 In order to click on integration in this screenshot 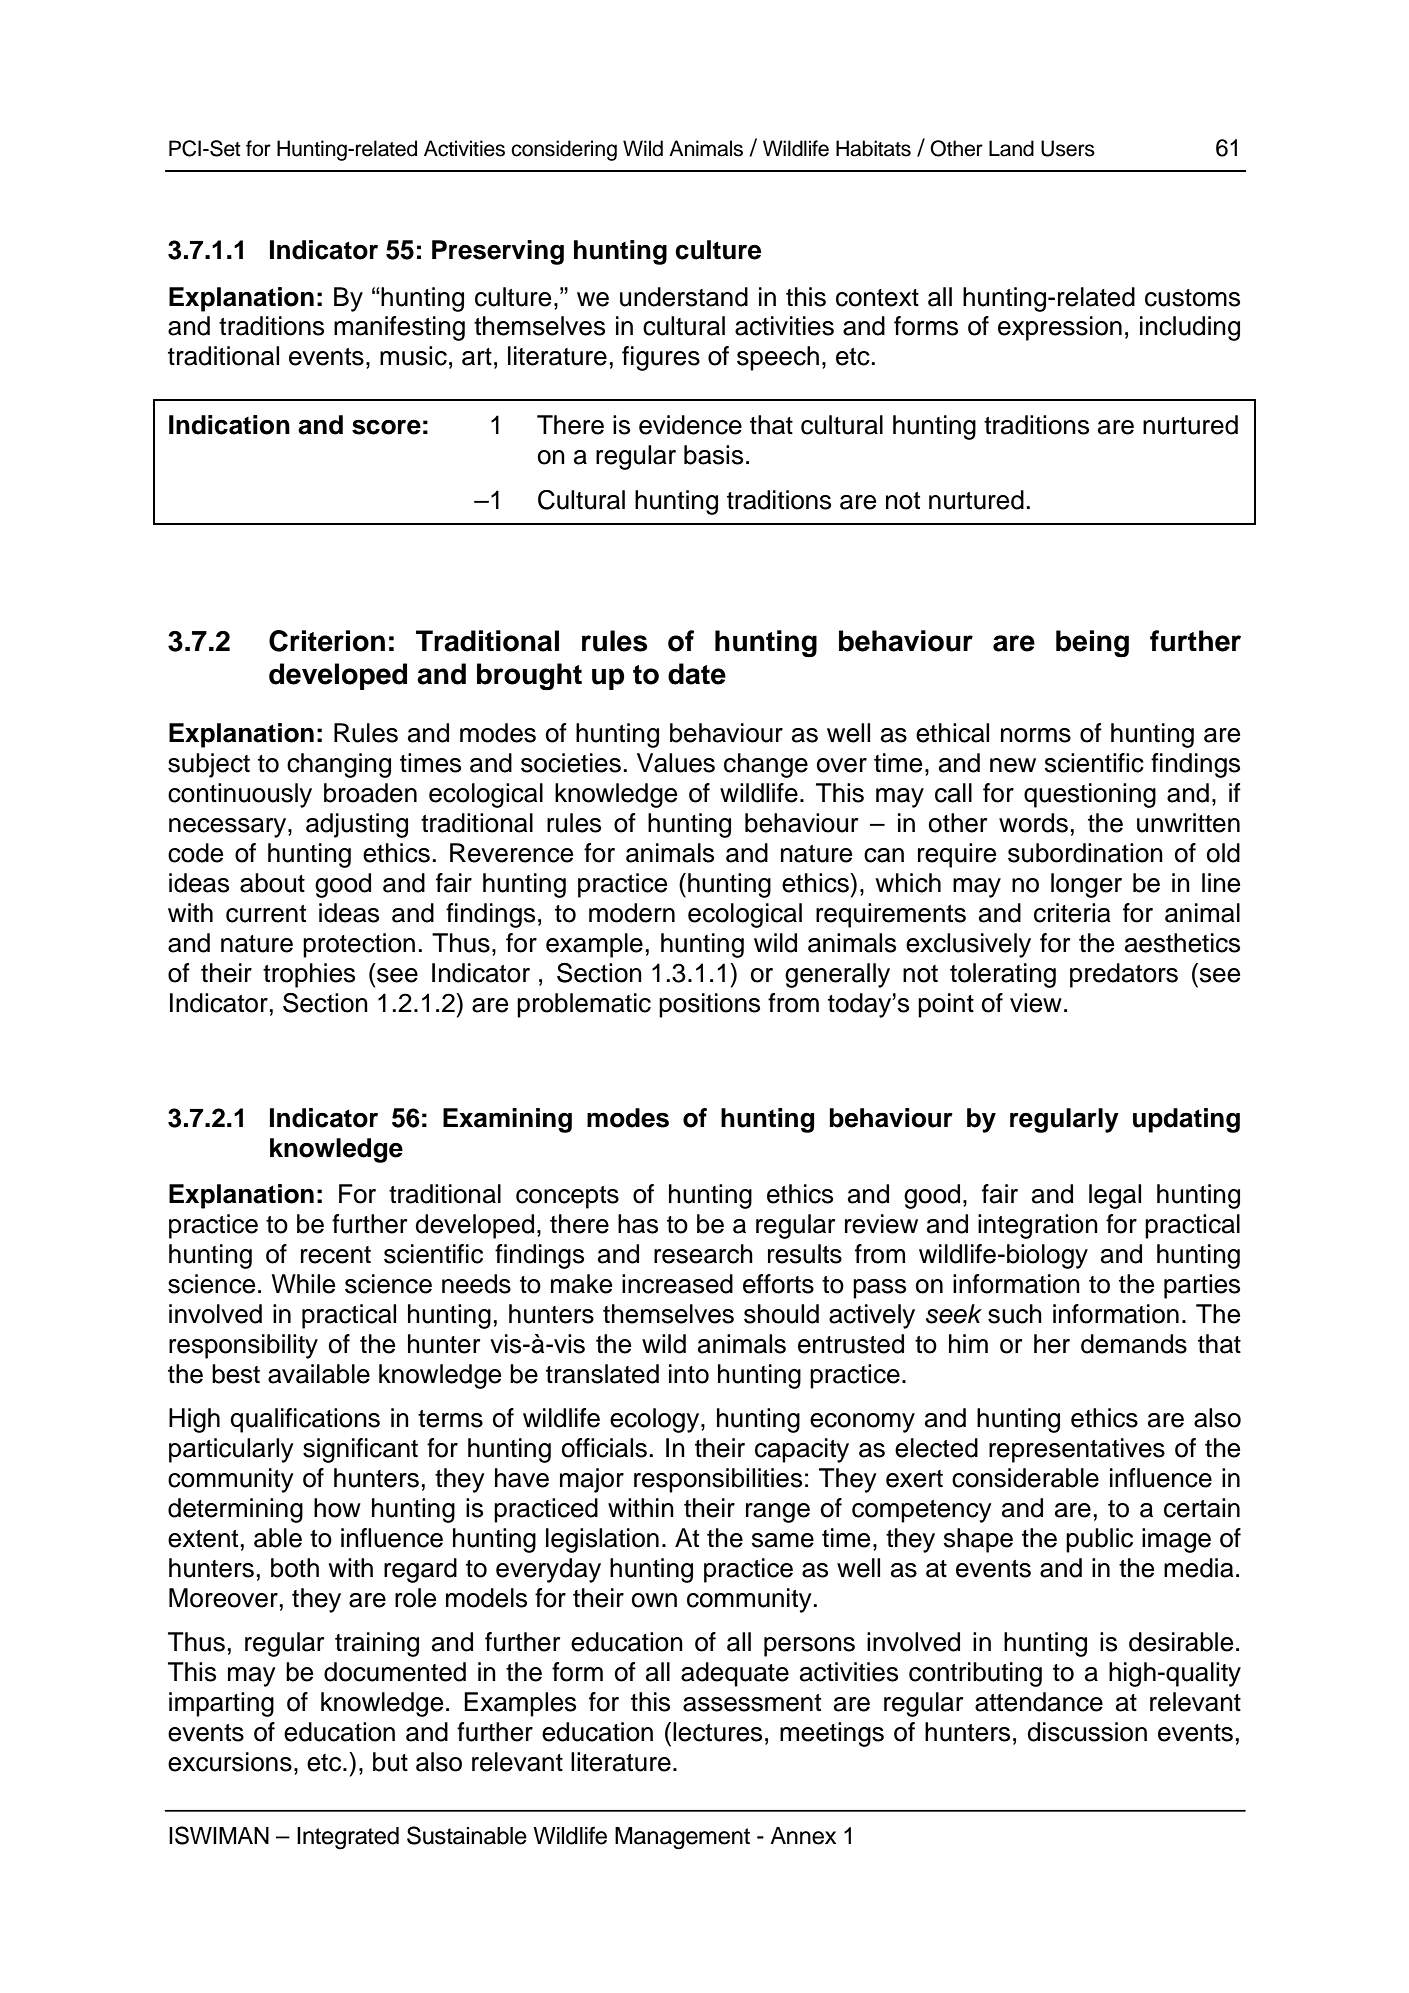, I will do `click(1038, 1226)`.
